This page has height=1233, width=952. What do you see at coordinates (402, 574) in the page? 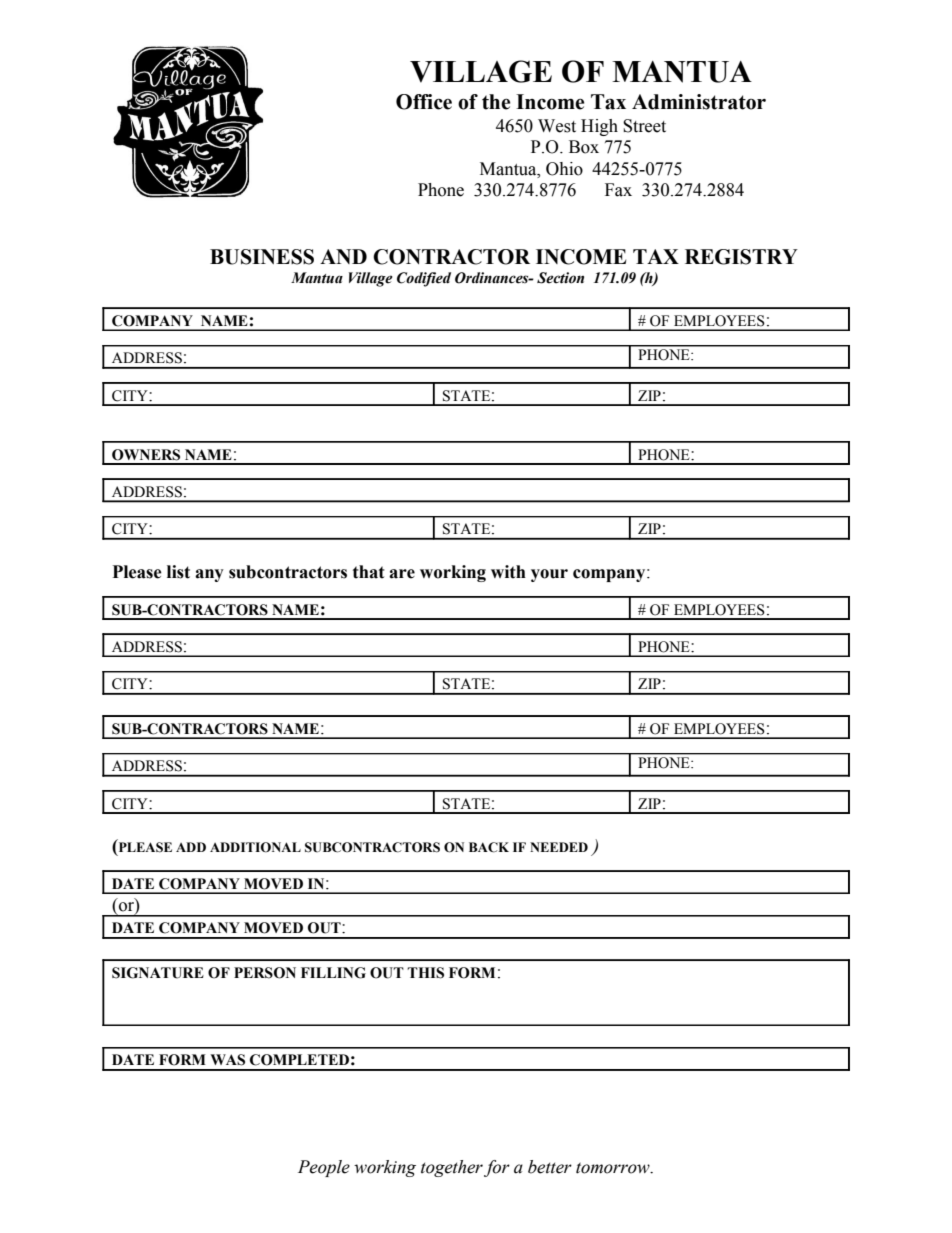
I see `are` at bounding box center [402, 574].
